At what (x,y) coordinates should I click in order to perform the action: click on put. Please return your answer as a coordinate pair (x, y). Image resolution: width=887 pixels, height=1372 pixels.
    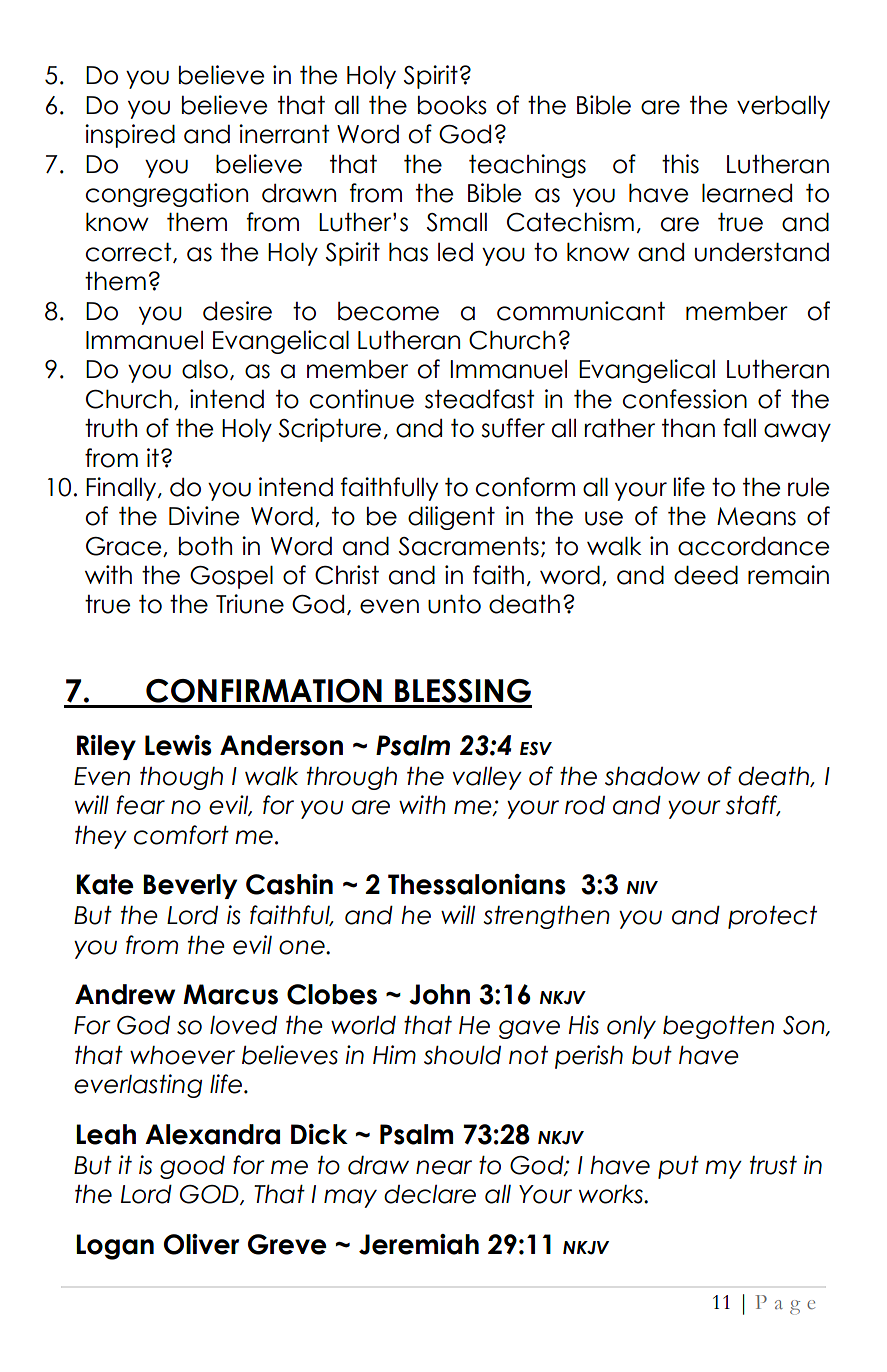
    Looking at the image, I should click on (678, 1167).
